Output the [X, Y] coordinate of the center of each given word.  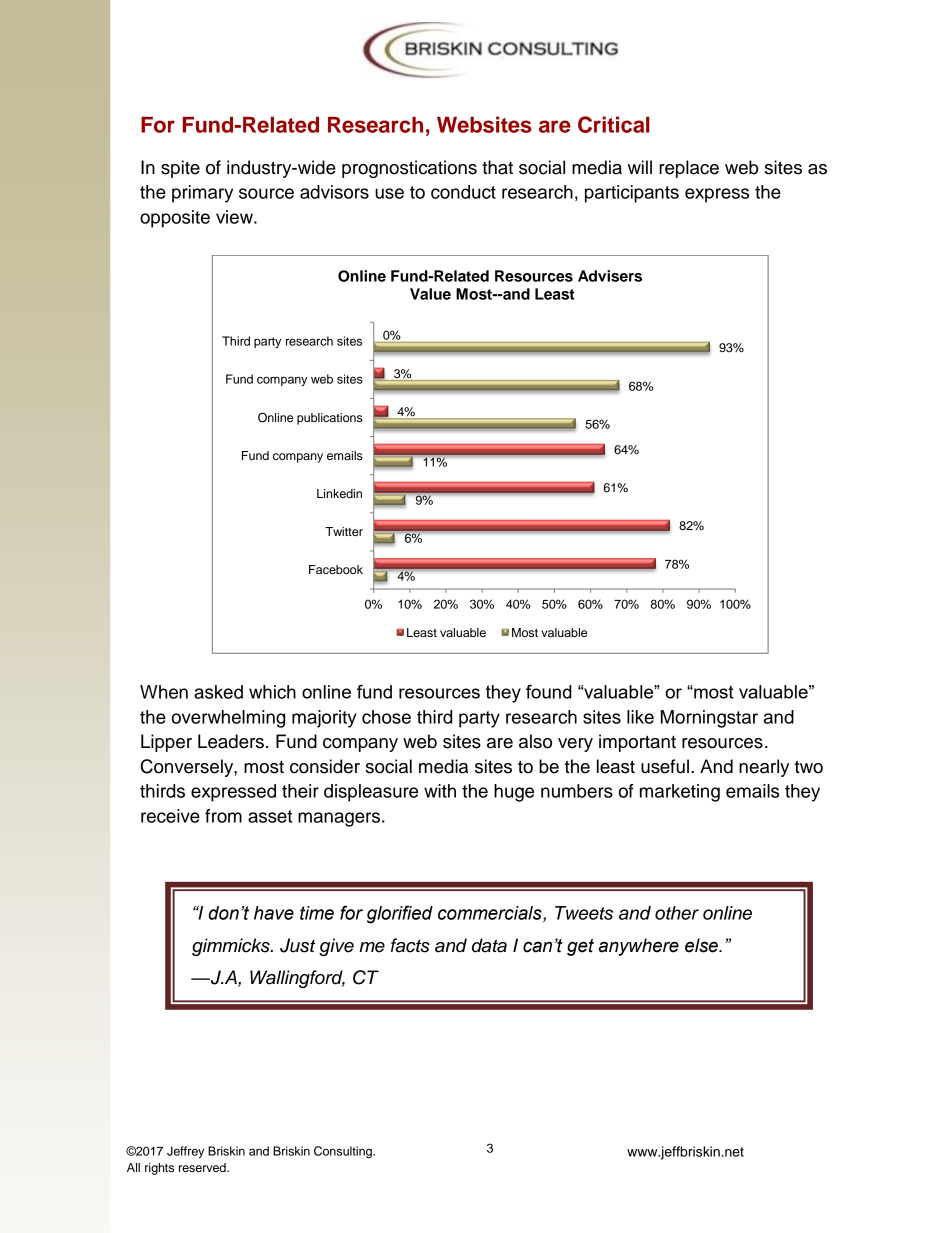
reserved [203, 1167]
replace [689, 169]
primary [202, 194]
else [702, 945]
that [497, 167]
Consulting [344, 1152]
